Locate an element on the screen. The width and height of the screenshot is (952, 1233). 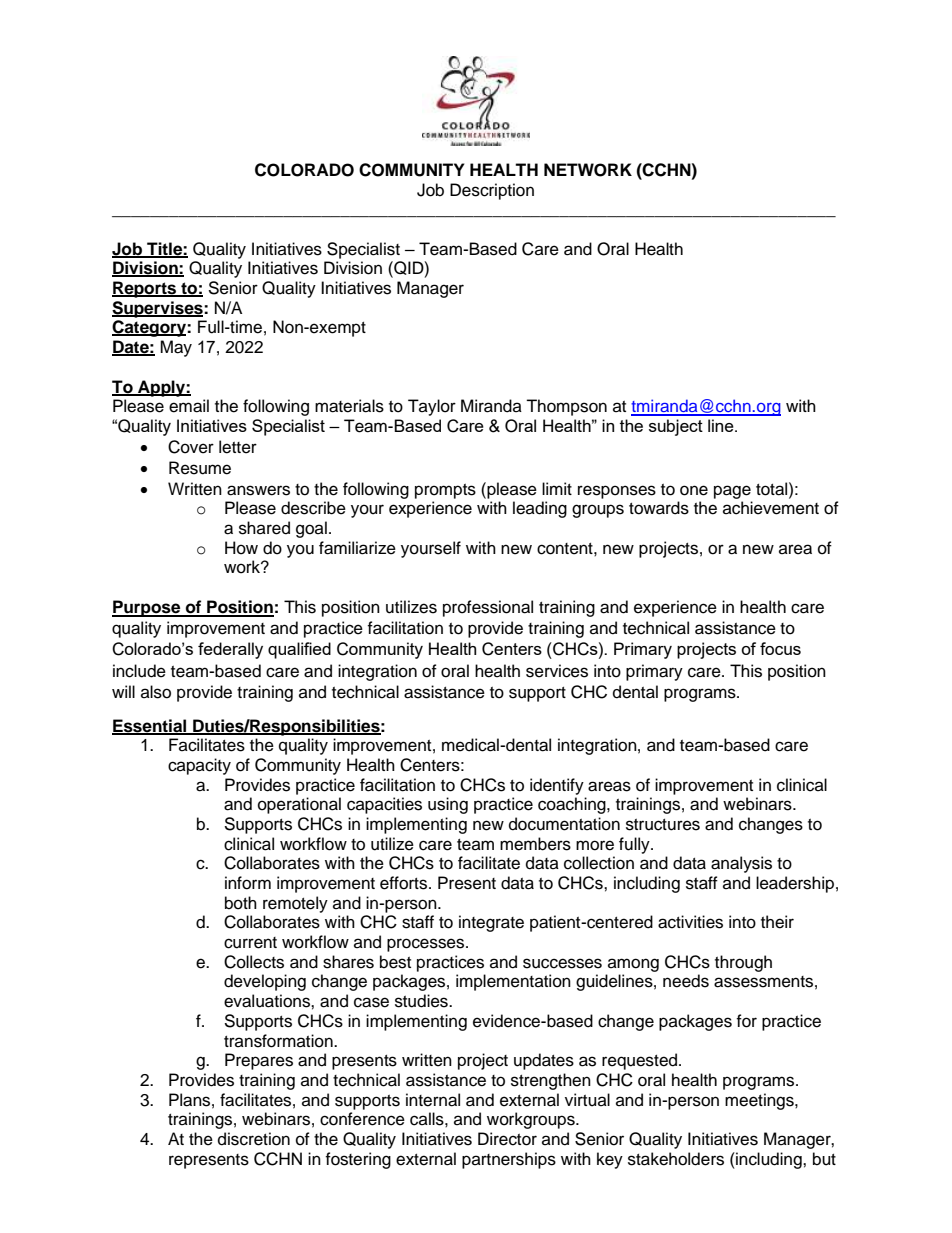
Reports is located at coordinates (145, 289).
